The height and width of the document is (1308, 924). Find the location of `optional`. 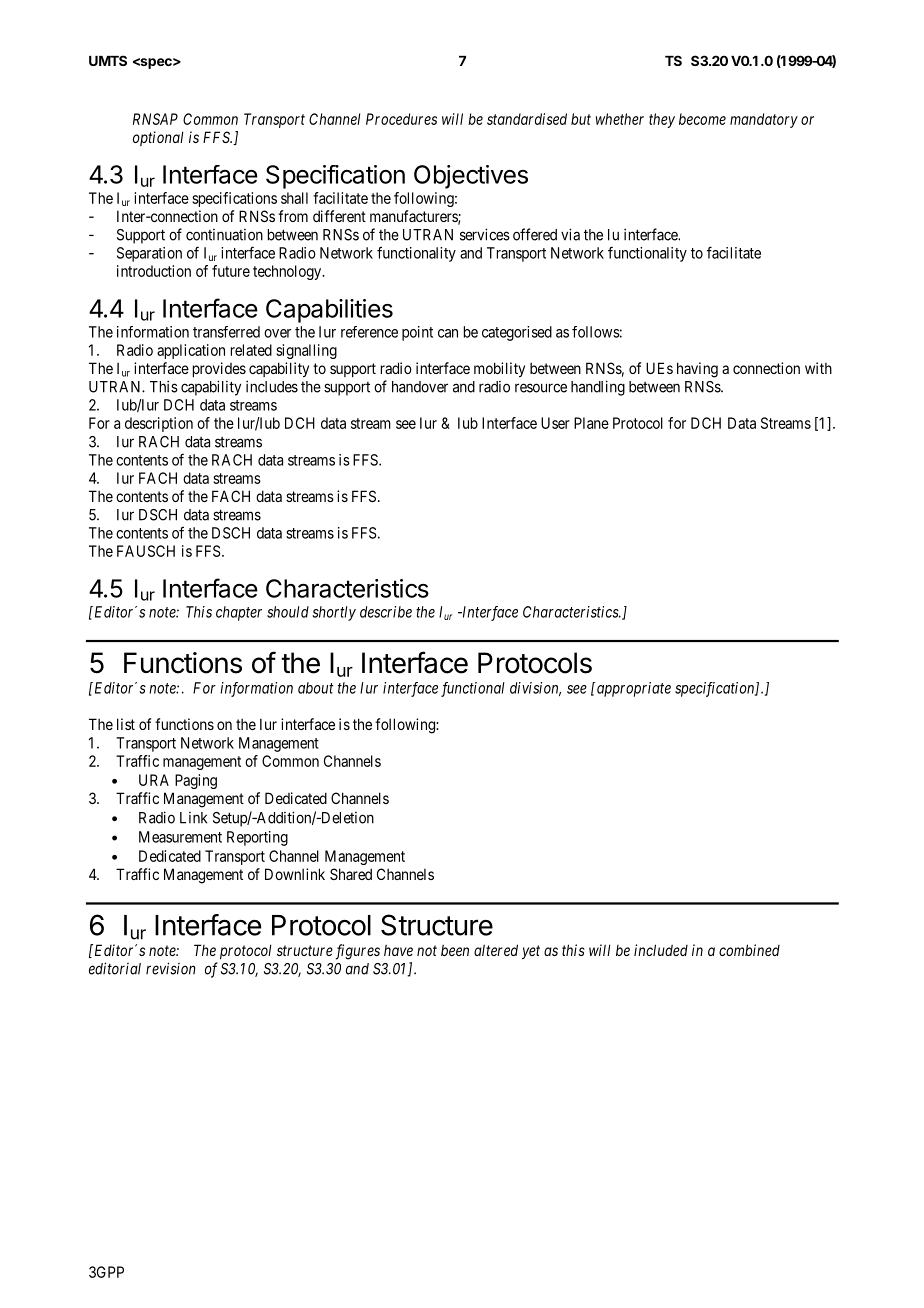

optional is located at coordinates (158, 138).
